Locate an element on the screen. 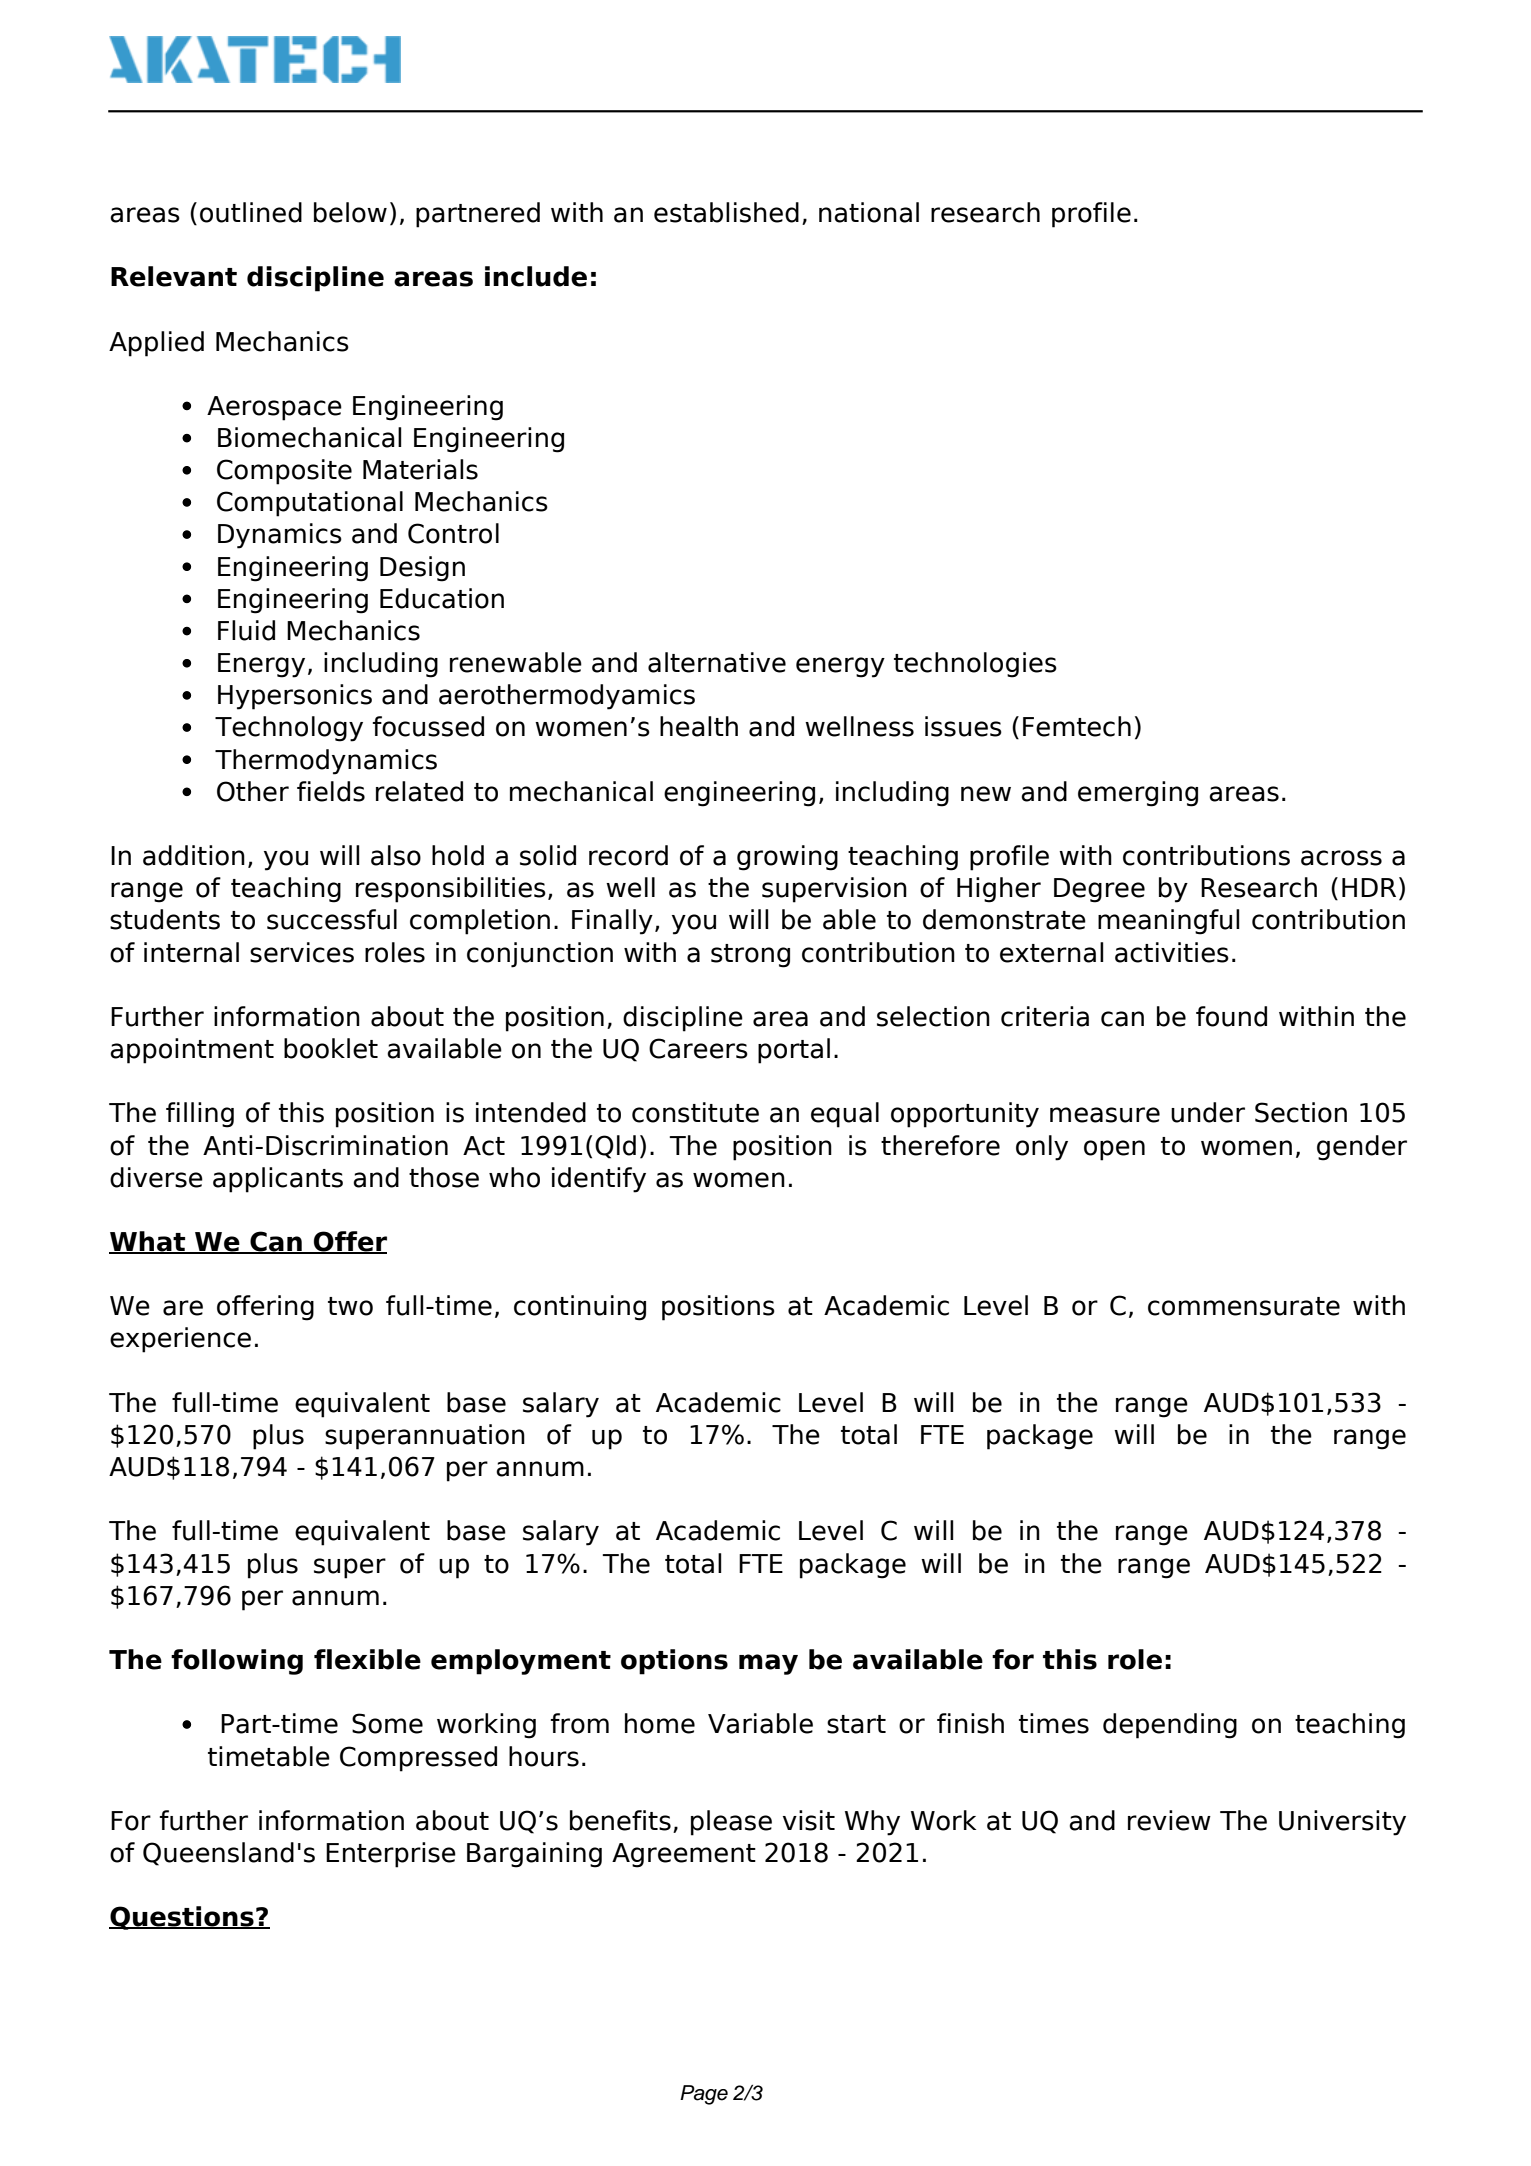 Image resolution: width=1531 pixels, height=2166 pixels. constitute is located at coordinates (695, 1112).
